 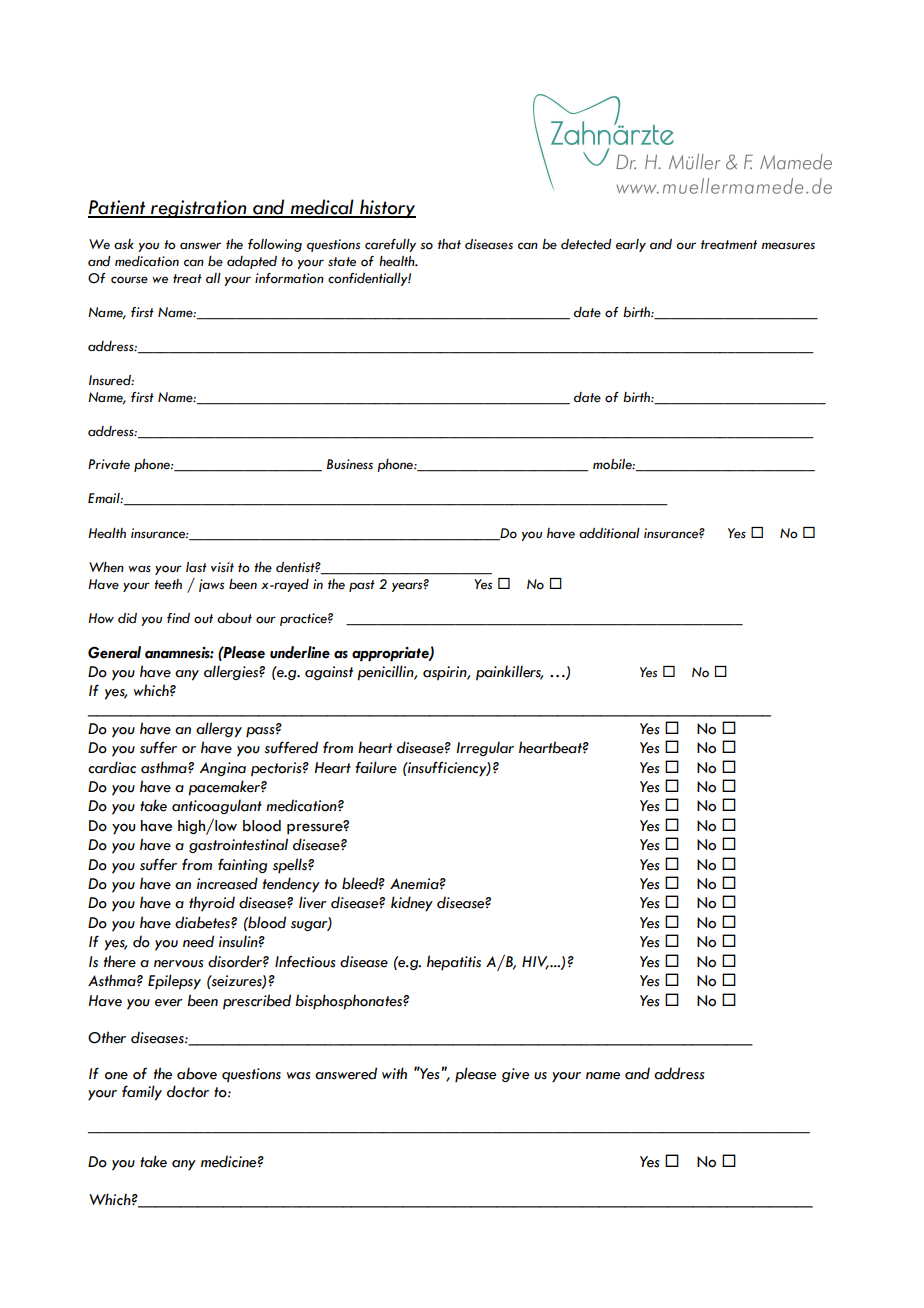 What do you see at coordinates (109, 464) in the image?
I see `Private` at bounding box center [109, 464].
